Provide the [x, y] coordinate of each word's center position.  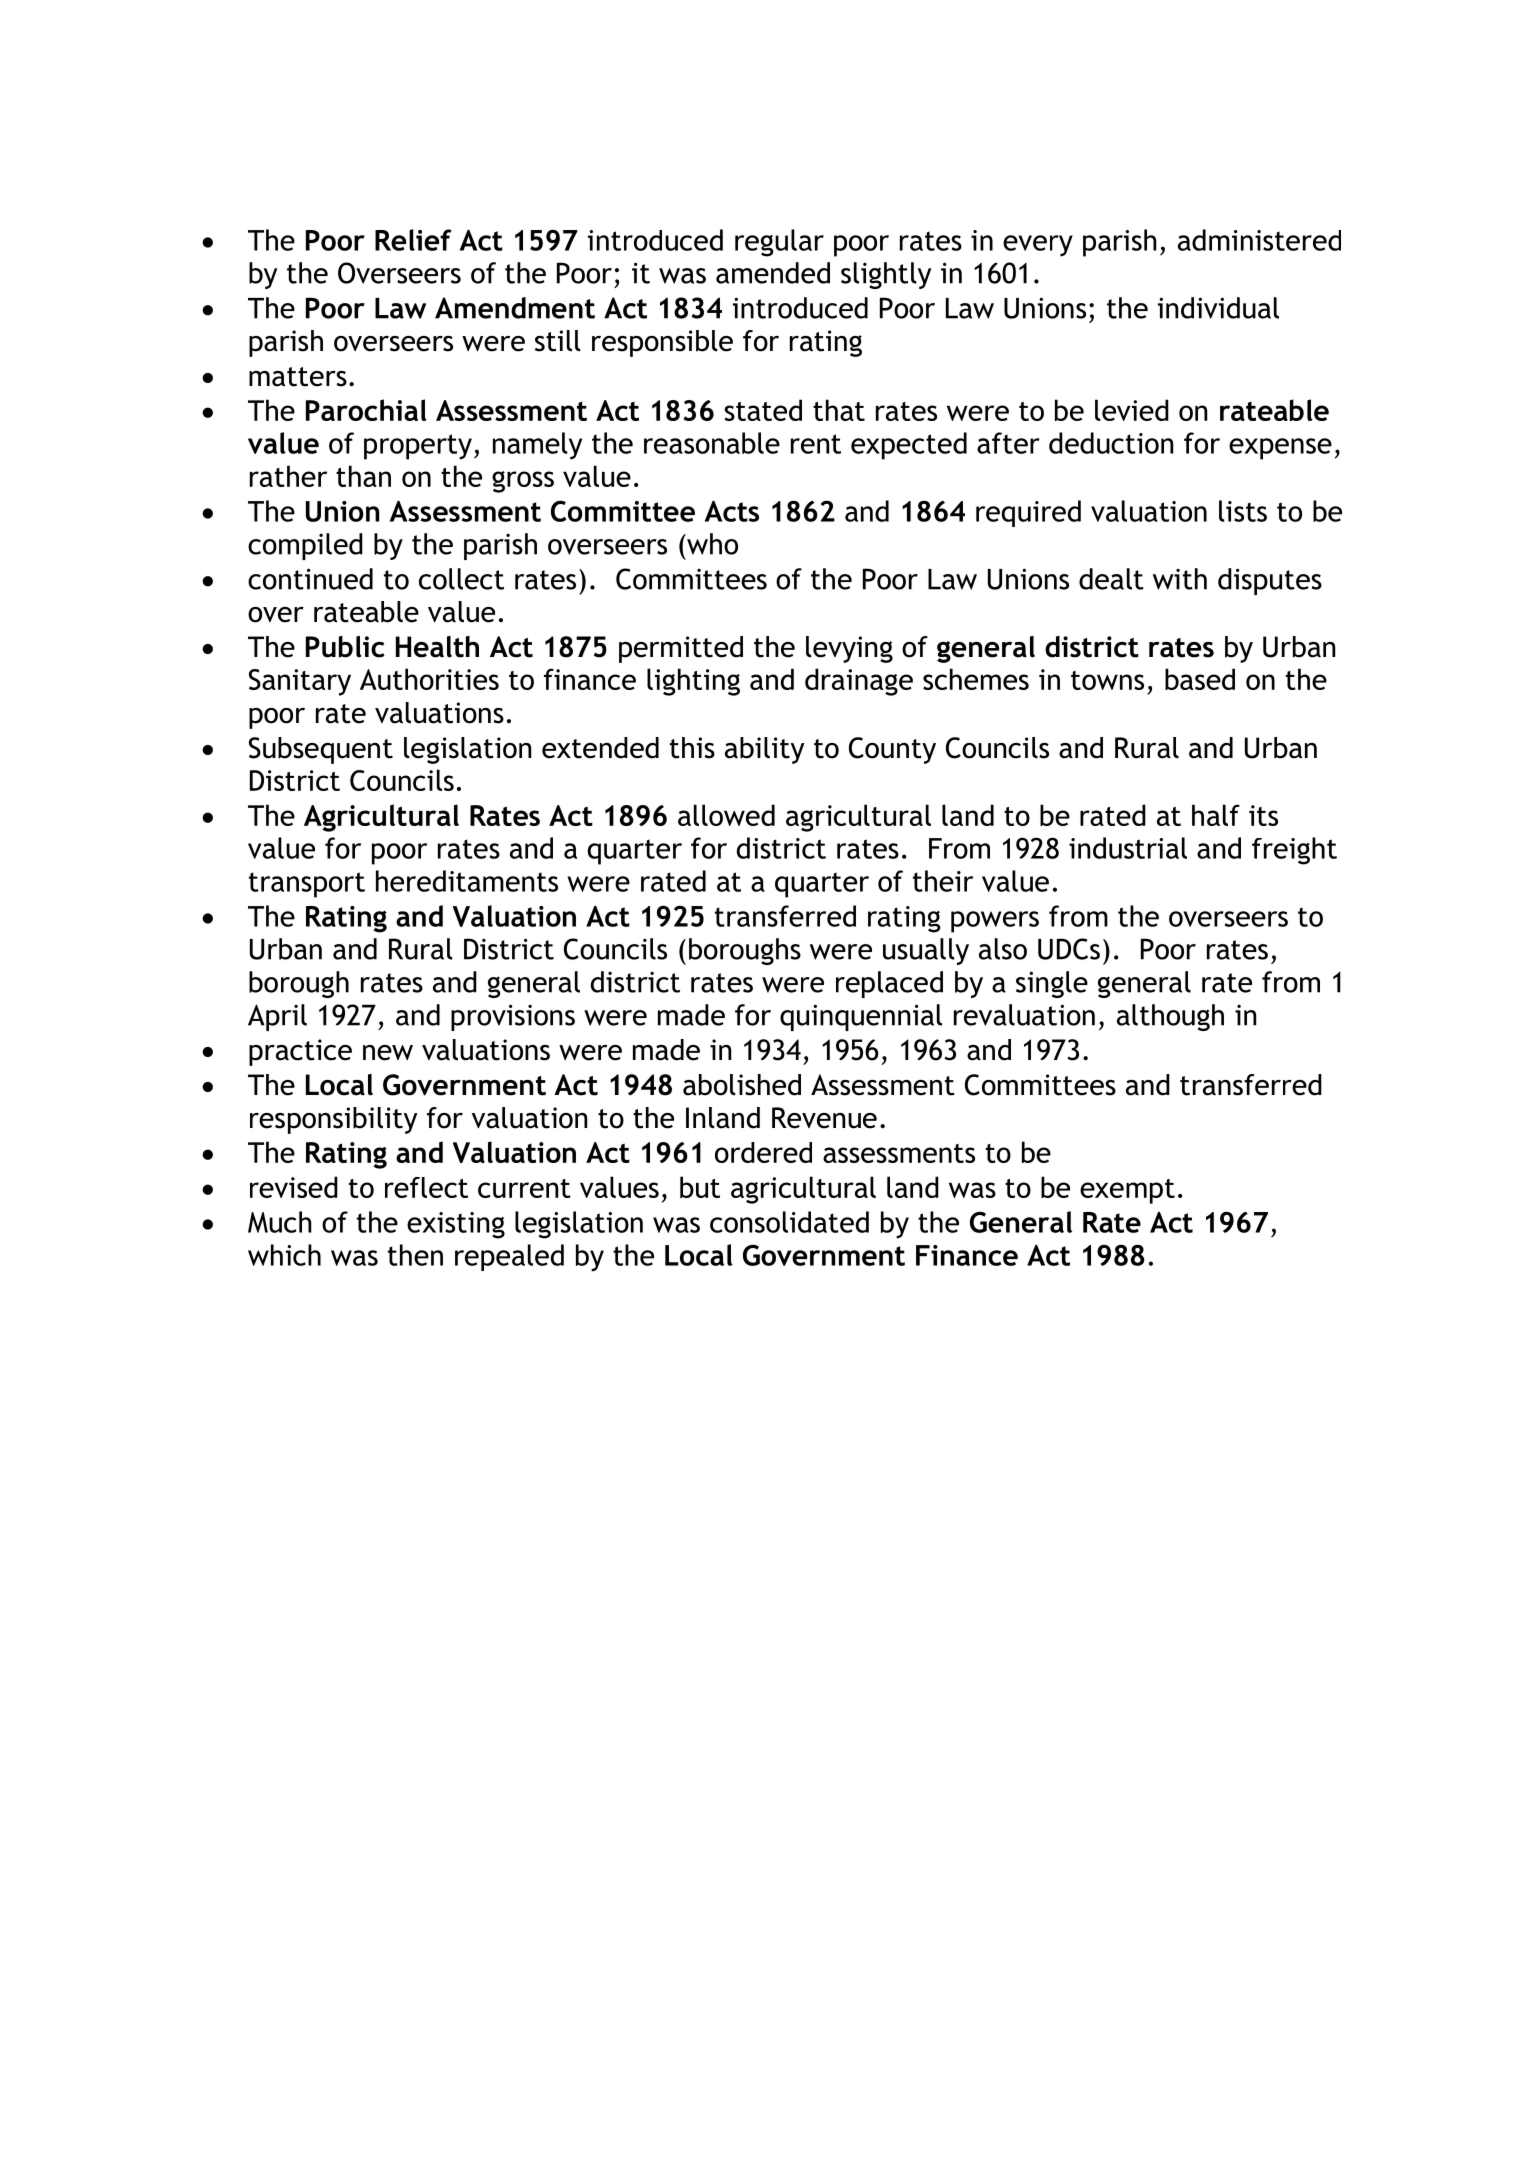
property [418, 447]
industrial [1128, 848]
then [415, 1255]
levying [849, 649]
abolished [742, 1085]
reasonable [712, 443]
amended [773, 273]
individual [1218, 308]
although [1170, 1017]
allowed [726, 815]
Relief [413, 240]
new [388, 1053]
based [1200, 679]
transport [307, 885]
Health [437, 647]
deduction [1111, 443]
